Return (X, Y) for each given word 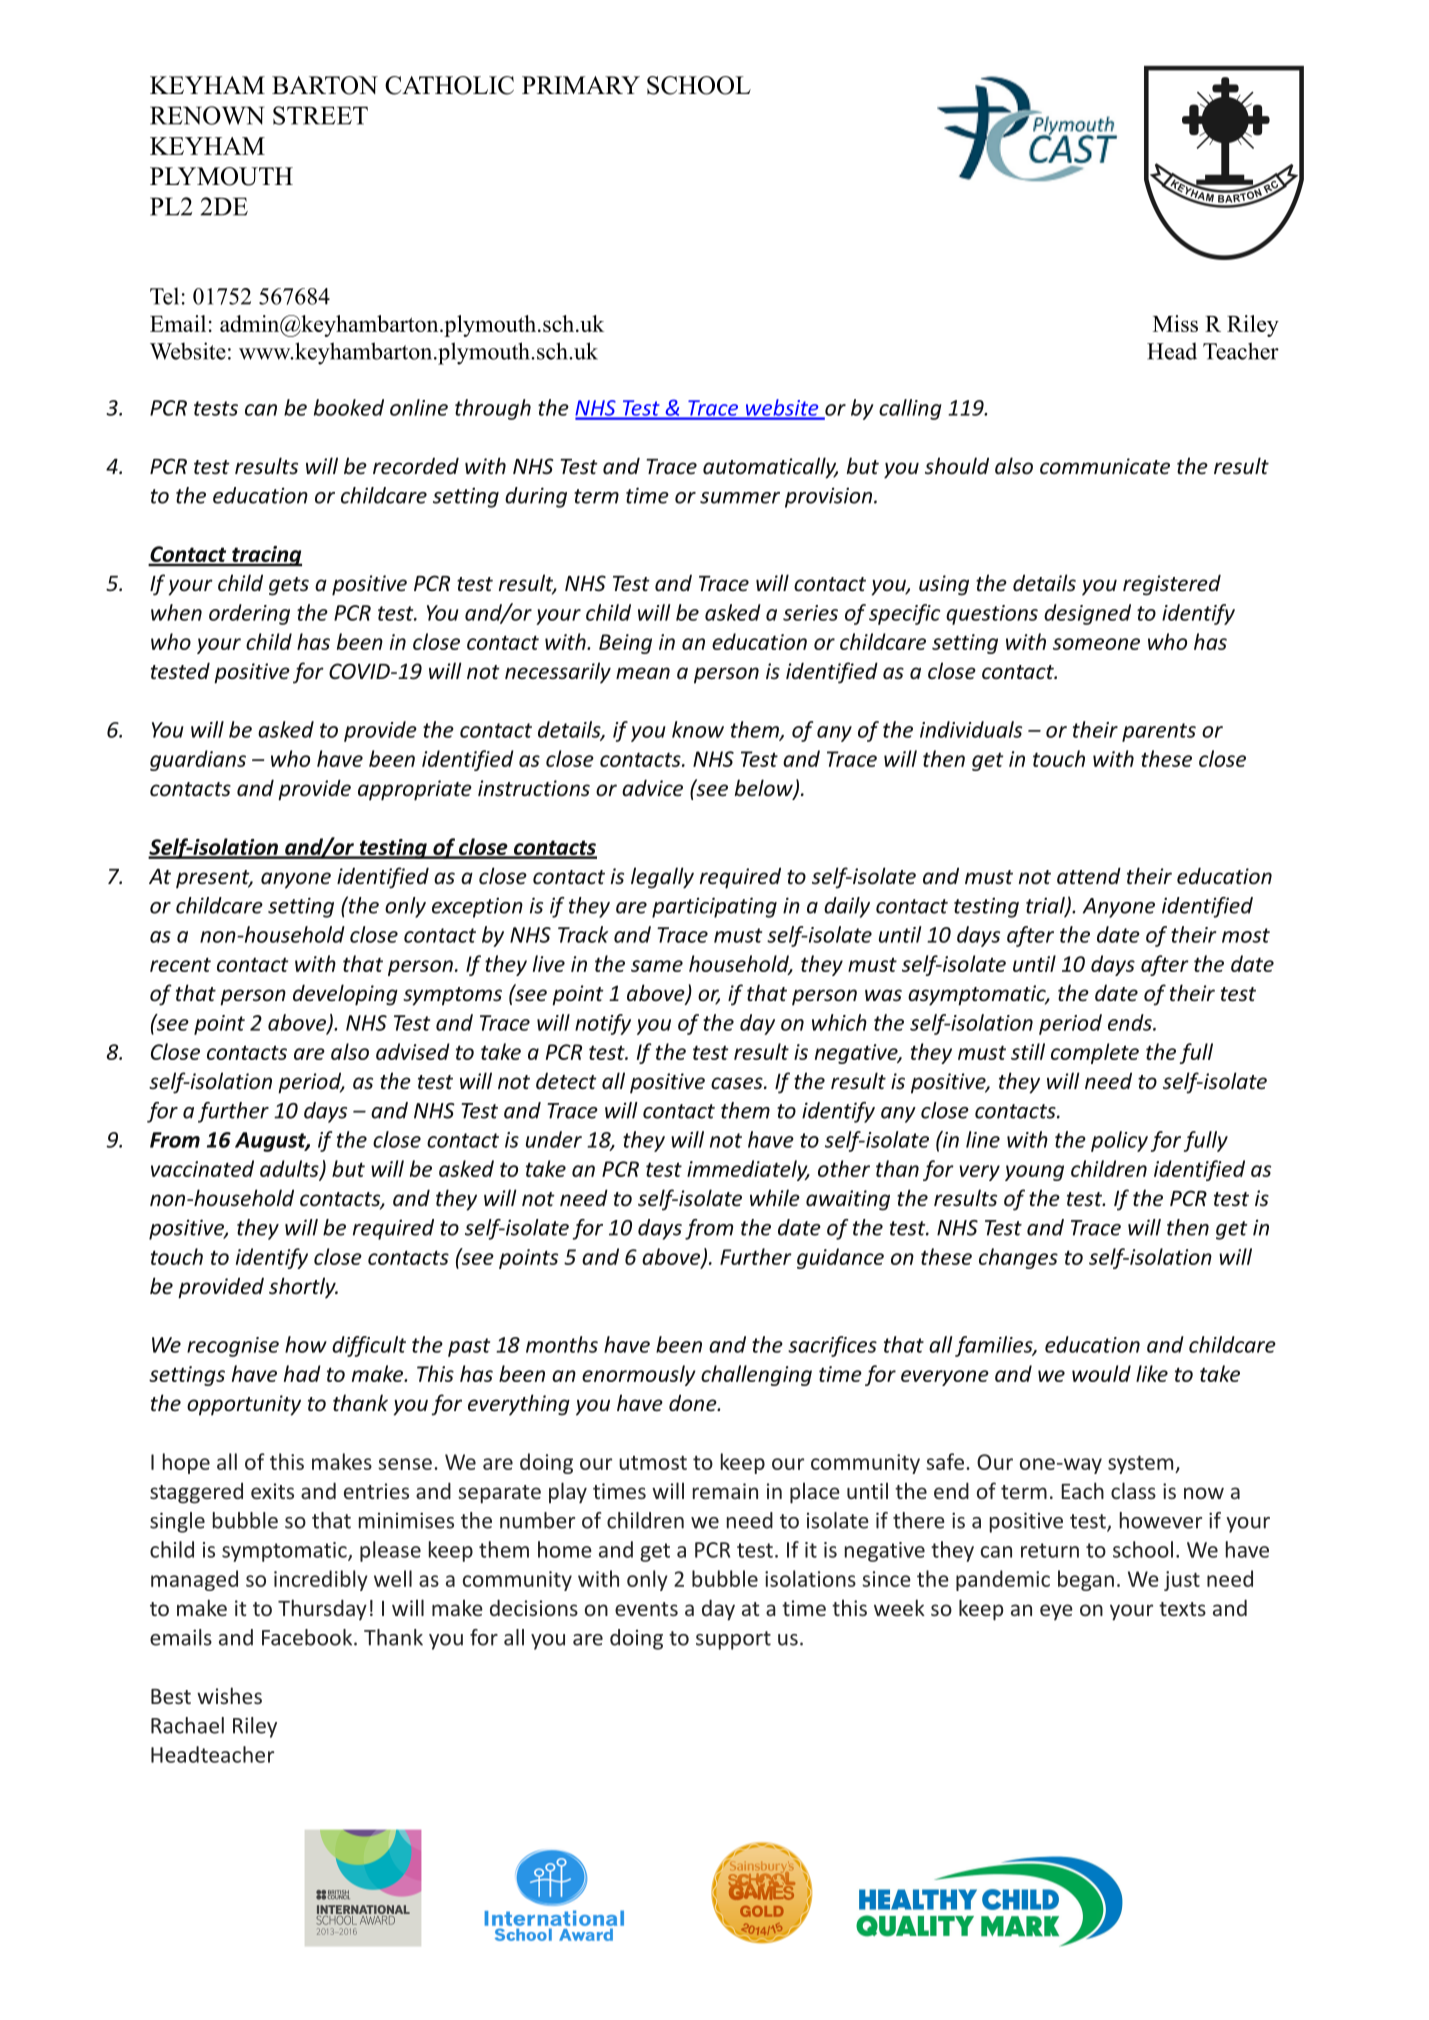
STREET (320, 115)
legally (662, 878)
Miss (1175, 323)
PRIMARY (581, 85)
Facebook (308, 1637)
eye (1056, 1612)
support (733, 1640)
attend (1089, 875)
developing (345, 995)
